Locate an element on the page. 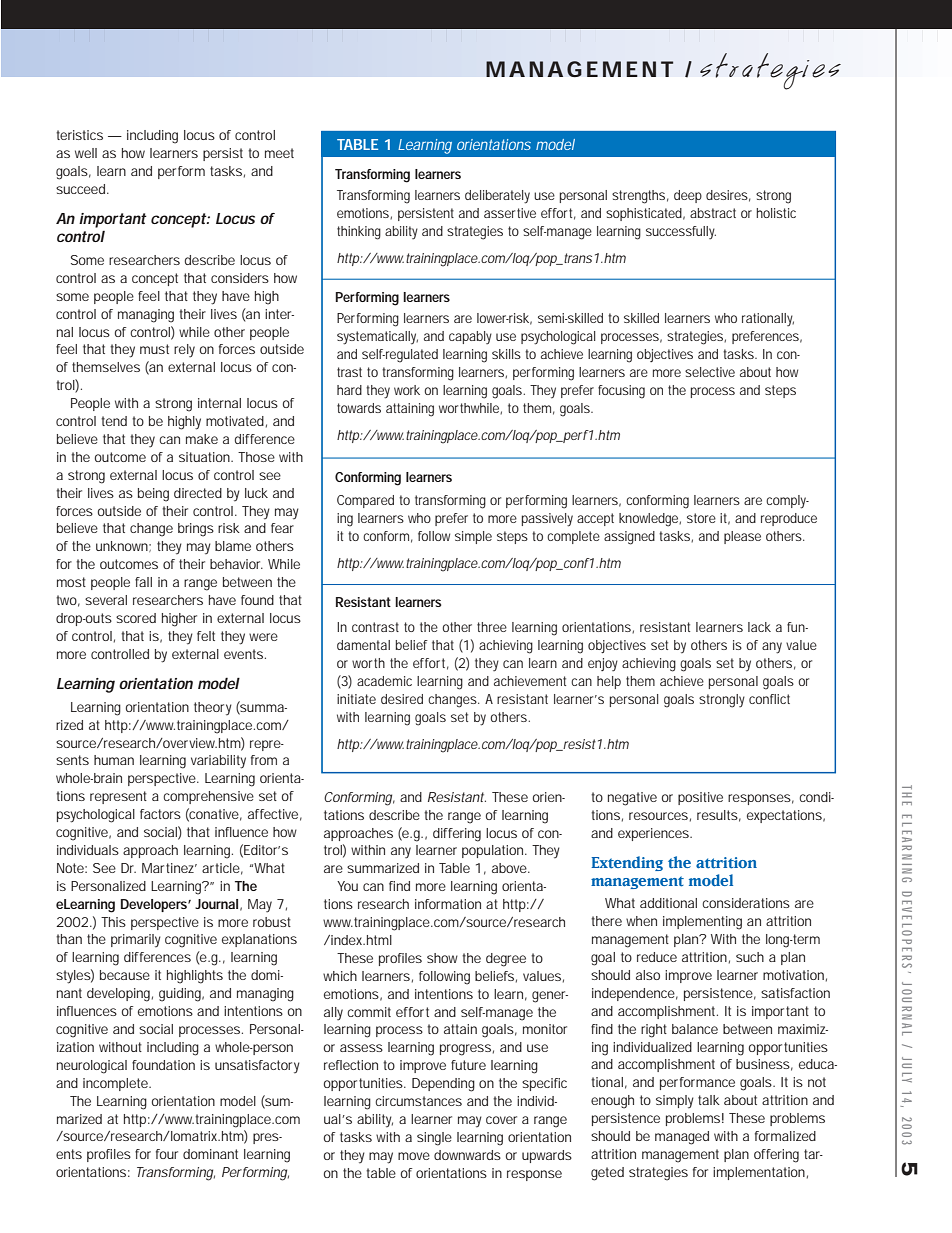 The height and width of the image is (1233, 952). succeed is located at coordinates (82, 189).
